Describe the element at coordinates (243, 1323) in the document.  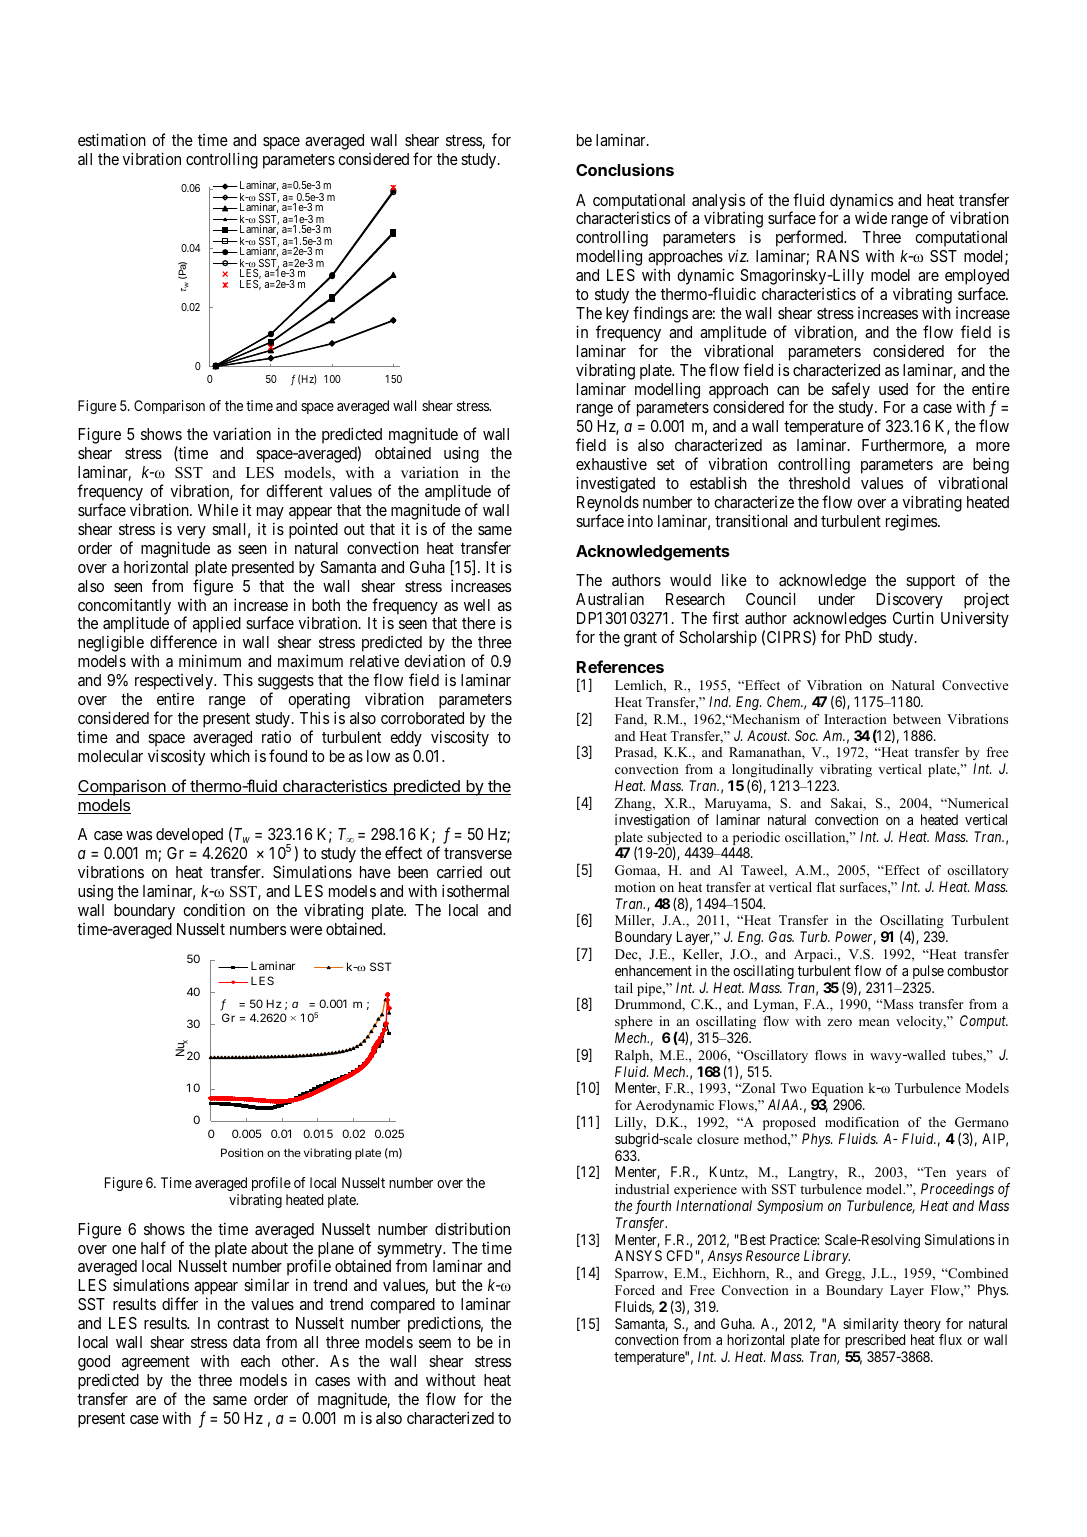
I see `contrast` at that location.
